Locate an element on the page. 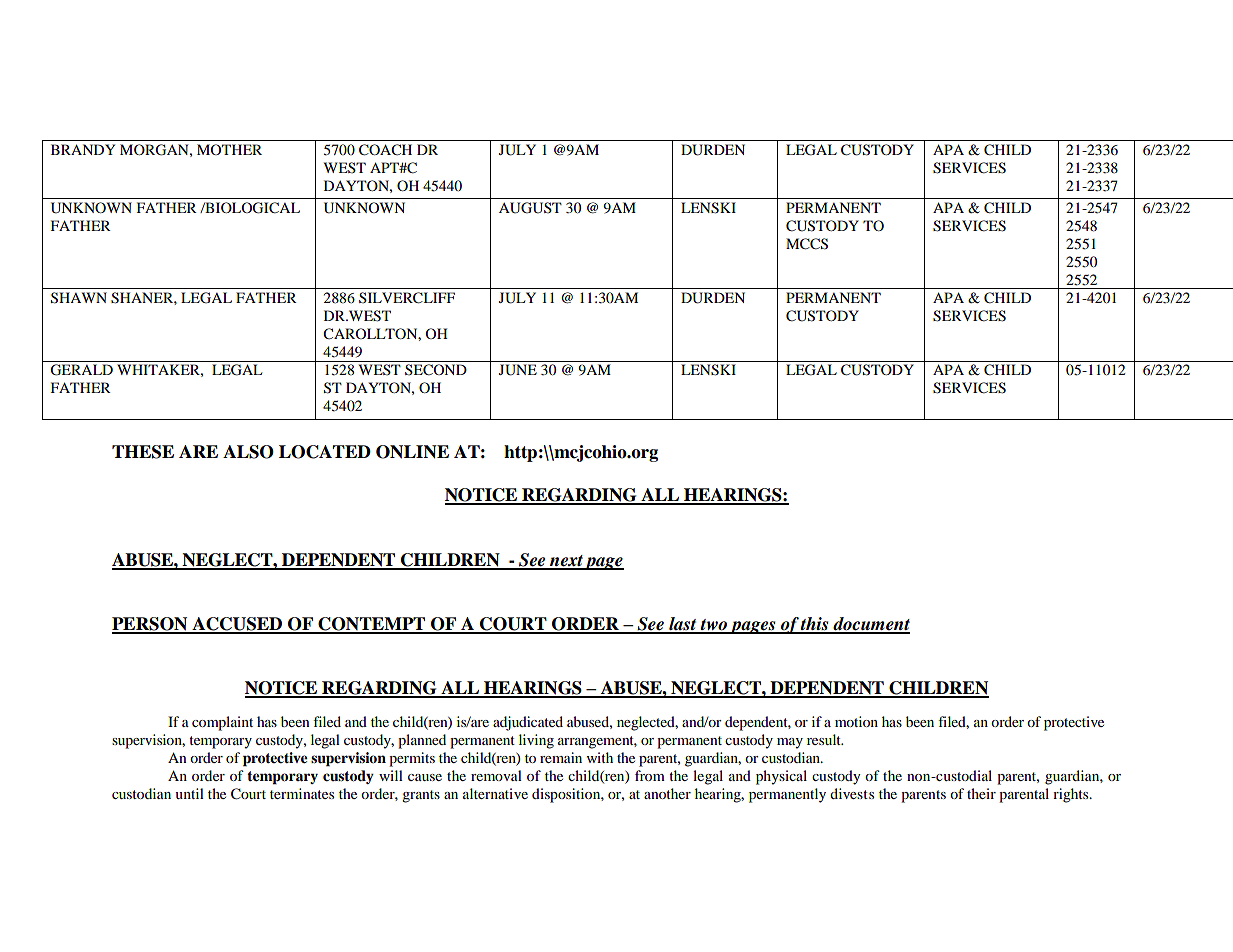  JUNE is located at coordinates (518, 370).
